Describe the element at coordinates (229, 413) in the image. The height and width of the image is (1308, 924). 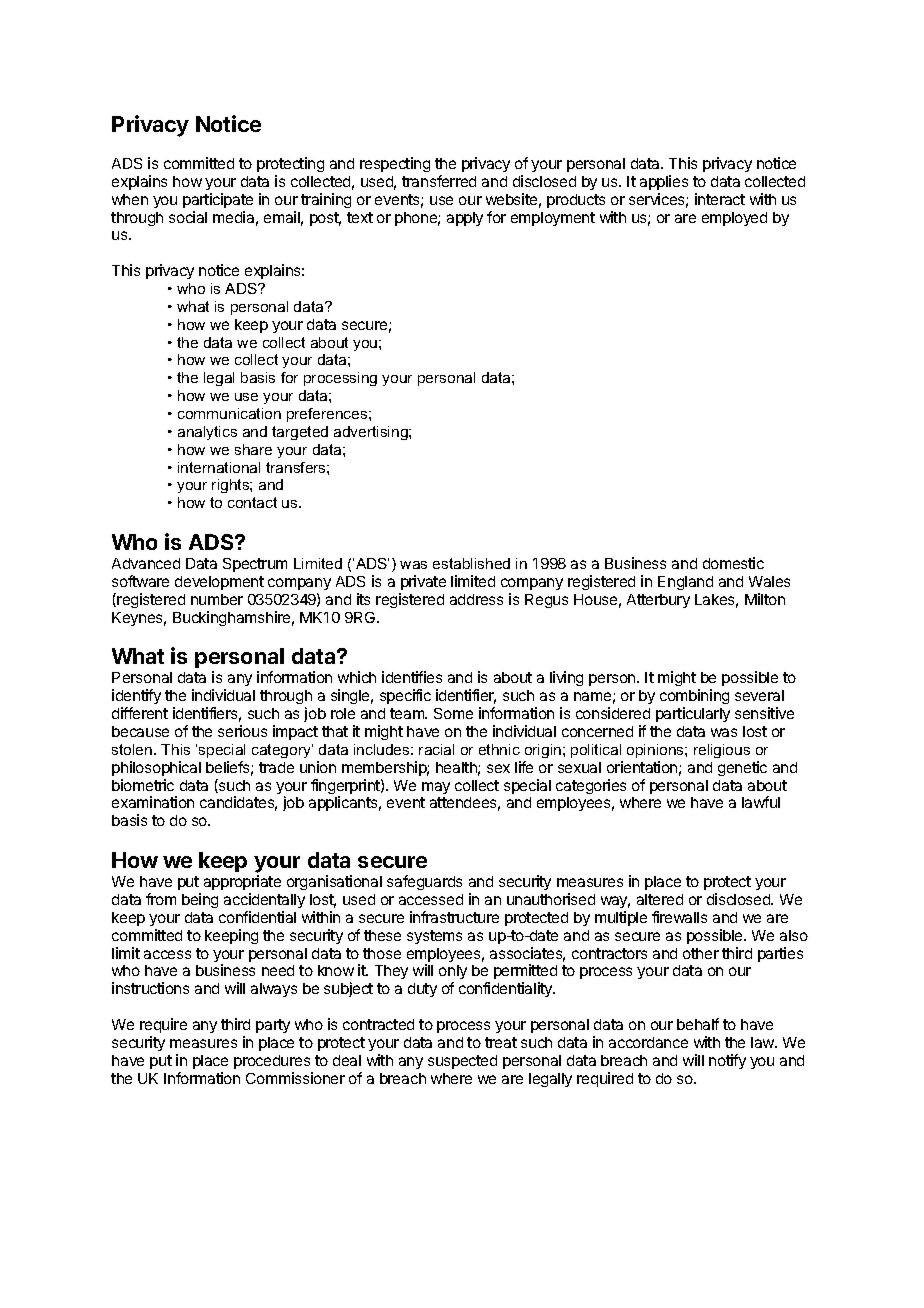
I see `communication` at that location.
